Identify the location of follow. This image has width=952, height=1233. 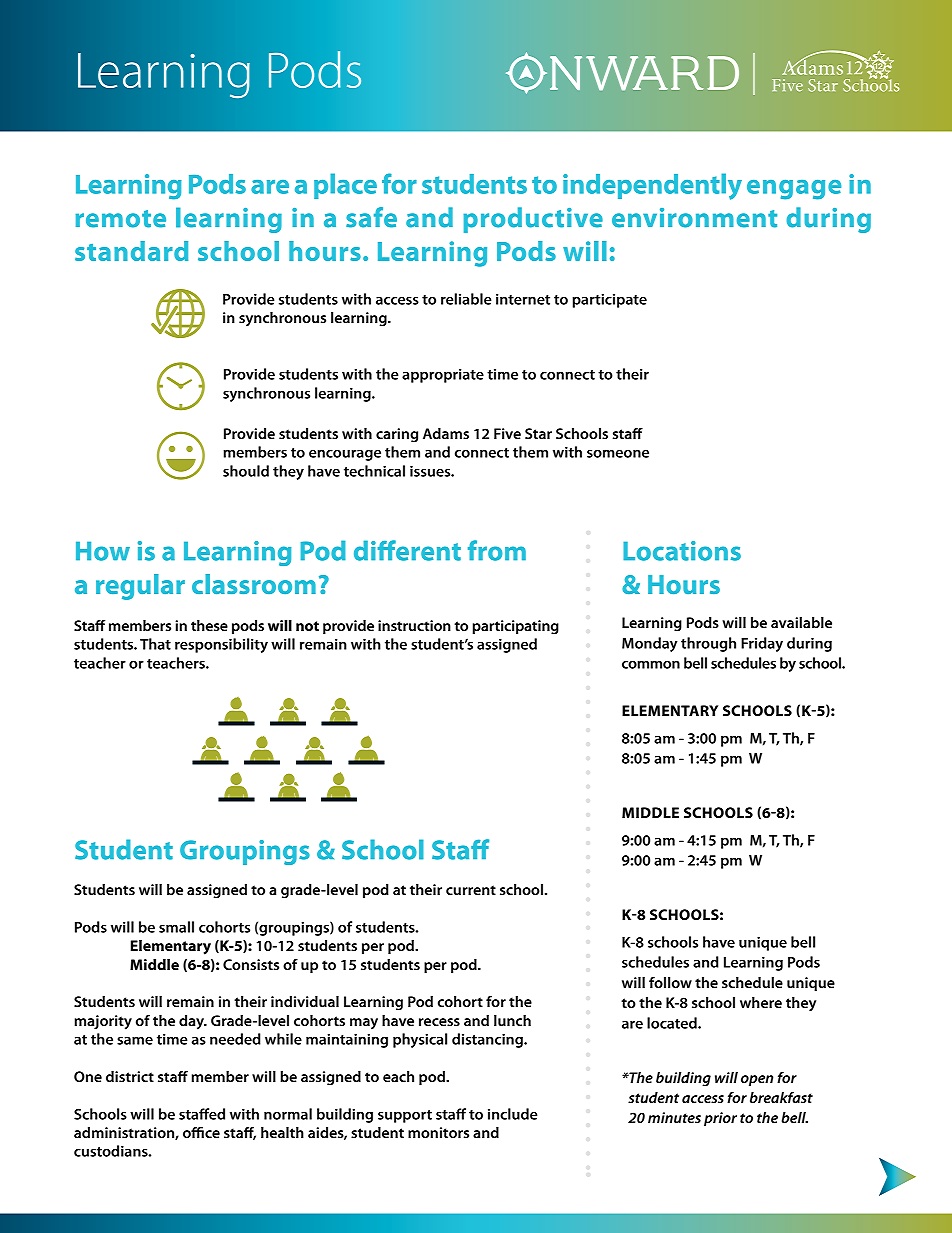
(670, 982).
